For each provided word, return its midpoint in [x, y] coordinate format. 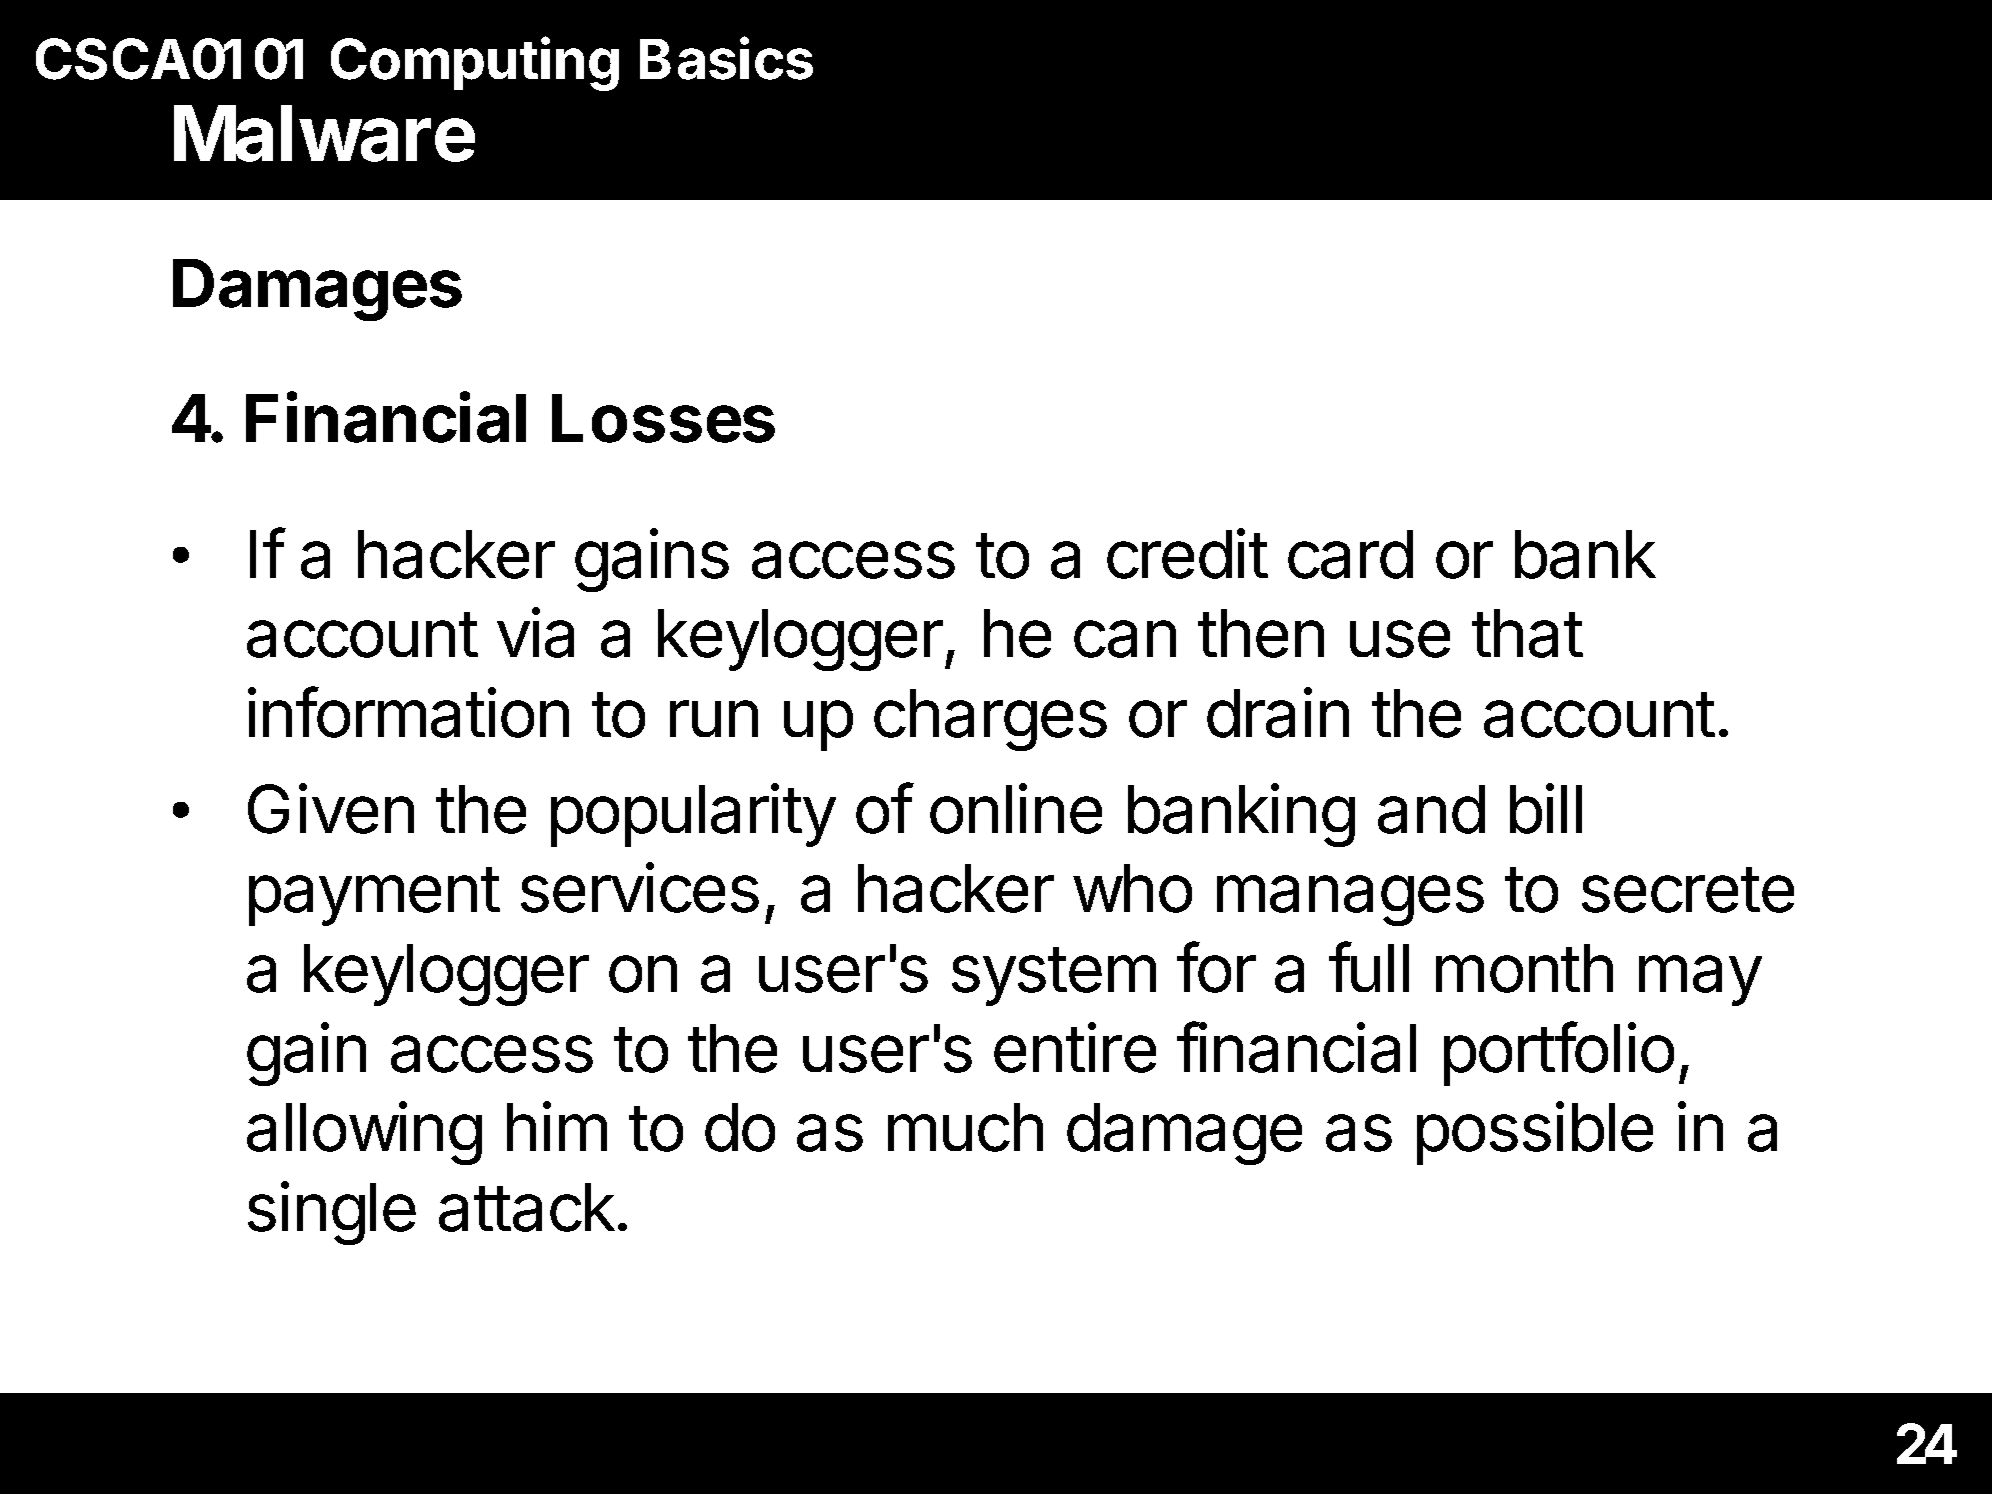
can [1125, 639]
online [1016, 808]
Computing [475, 63]
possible [1535, 1133]
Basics [726, 58]
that [1527, 633]
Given [331, 808]
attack [527, 1207]
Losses [663, 418]
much [965, 1127]
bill [1546, 808]
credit [1187, 553]
